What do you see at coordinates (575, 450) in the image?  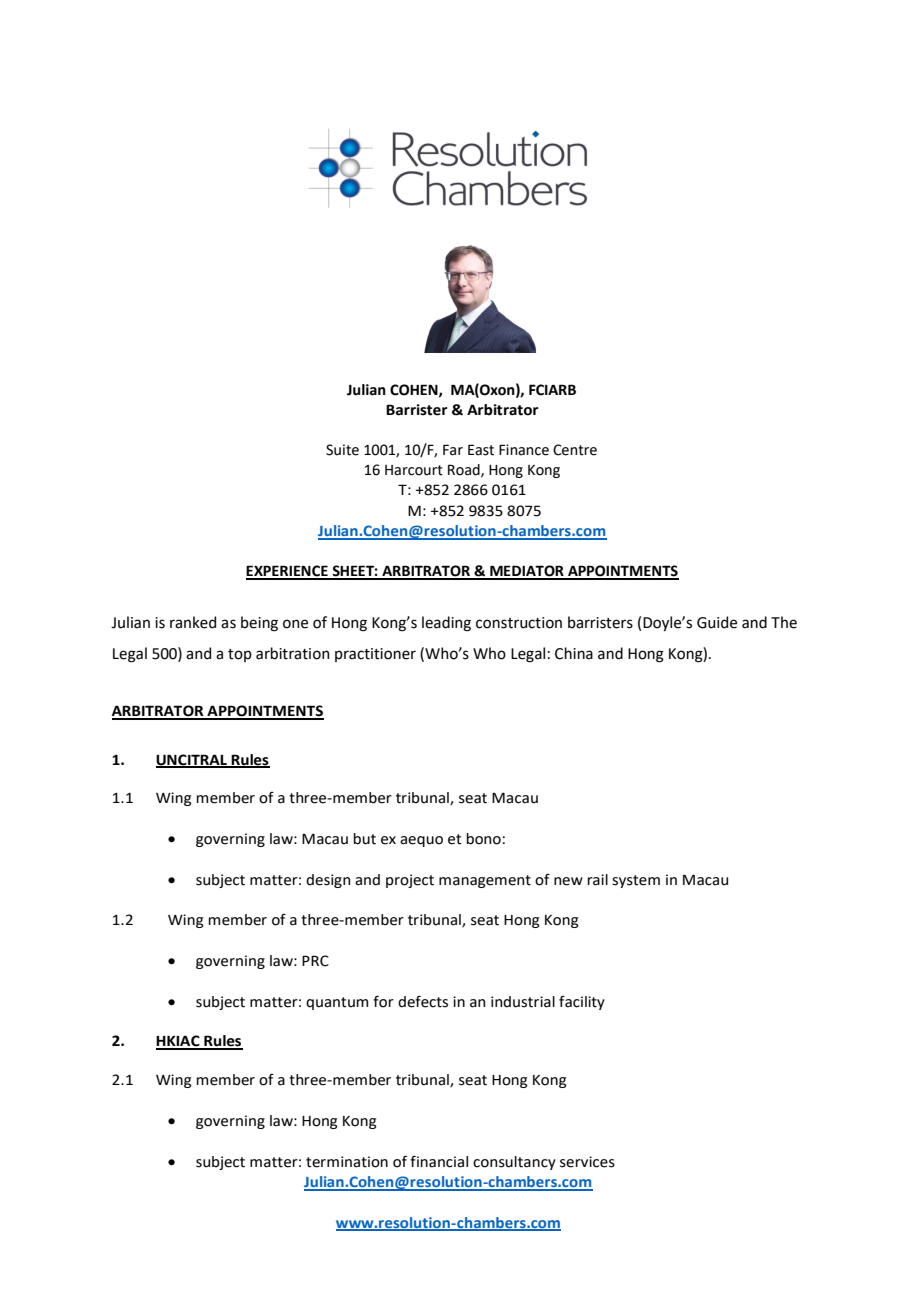 I see `Centre` at bounding box center [575, 450].
